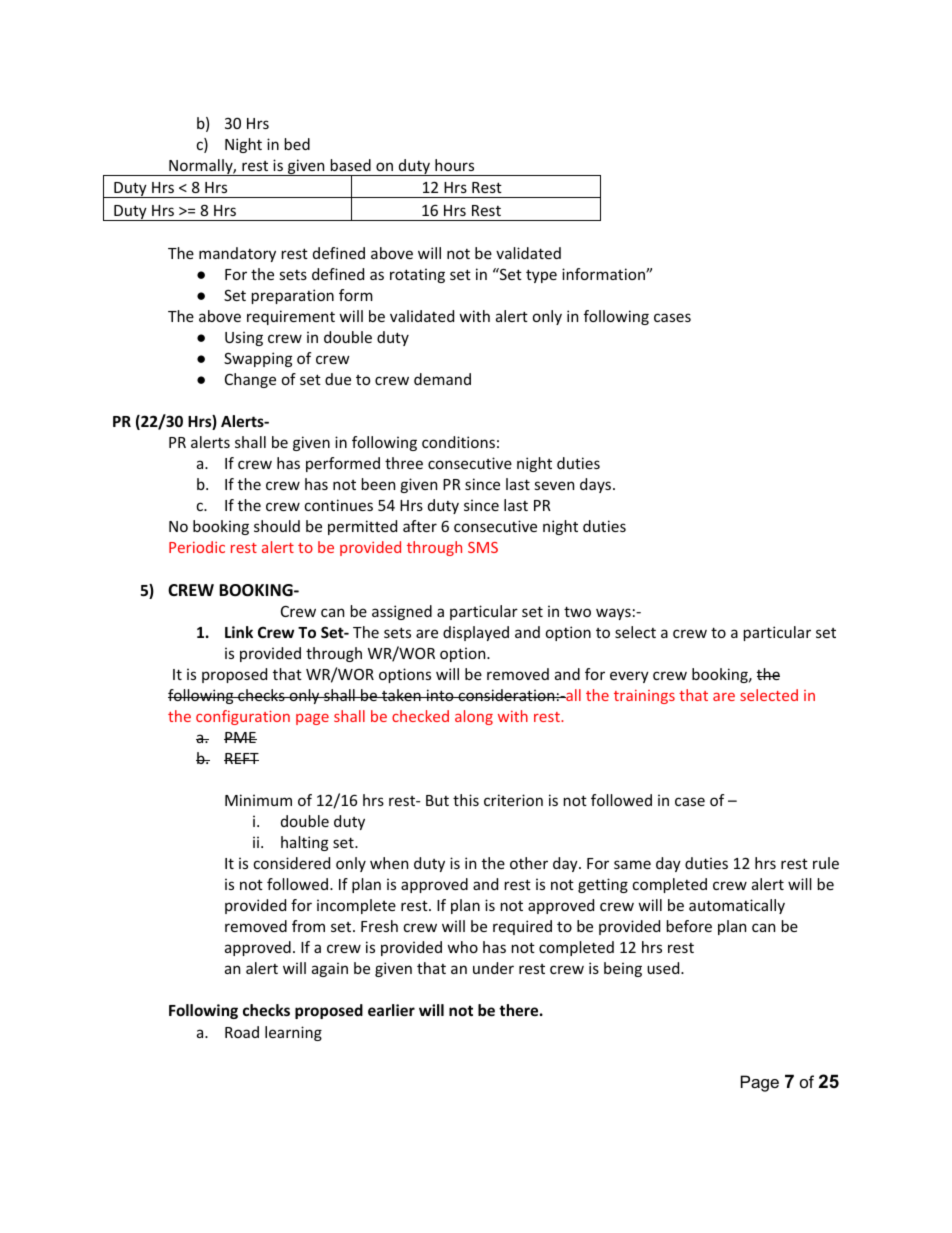 The height and width of the document is (1233, 952). Describe the element at coordinates (518, 1010) in the document. I see `there` at that location.
